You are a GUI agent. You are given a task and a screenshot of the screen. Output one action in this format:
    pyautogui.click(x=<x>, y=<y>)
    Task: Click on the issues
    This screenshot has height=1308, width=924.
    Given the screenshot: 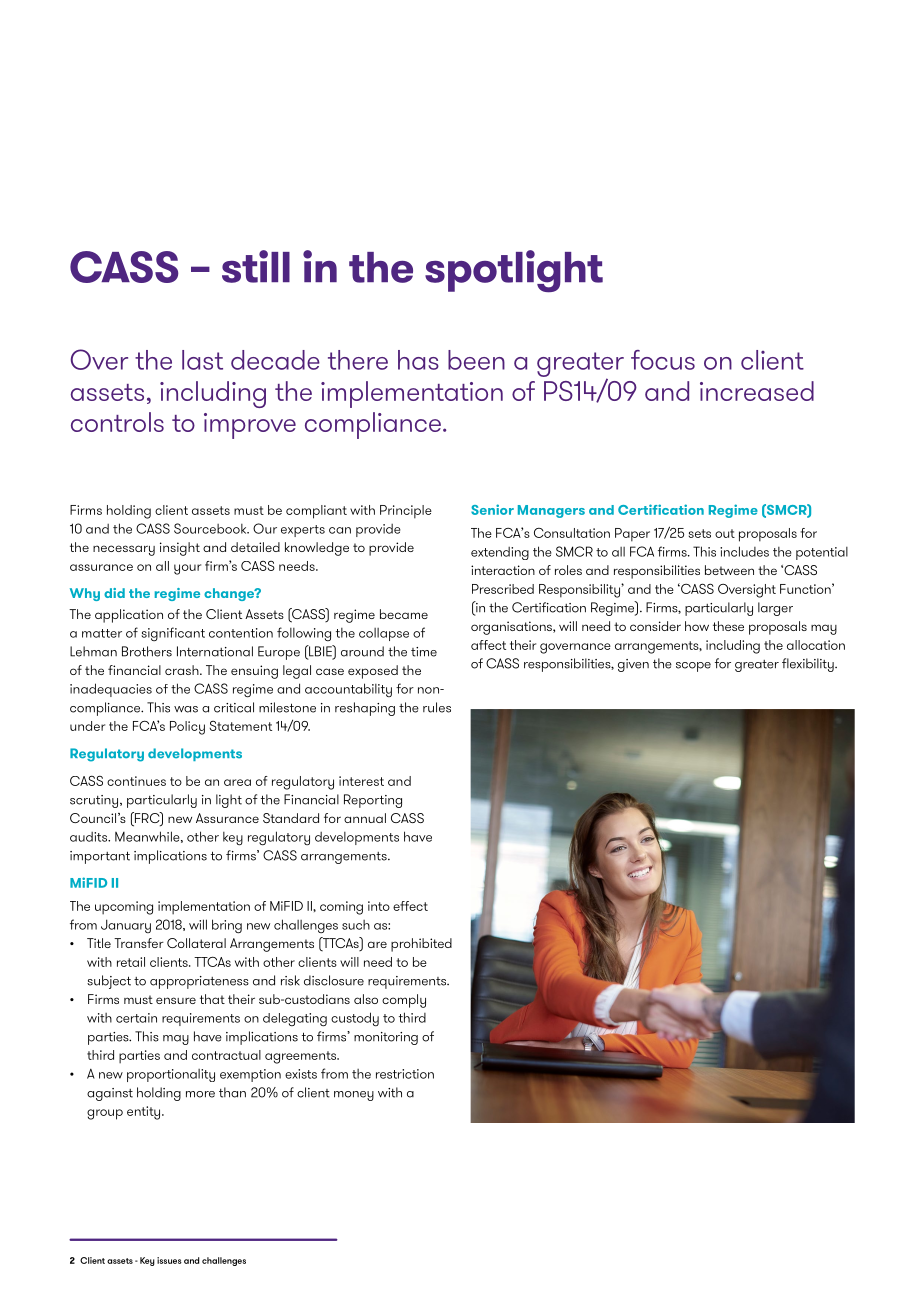 What is the action you would take?
    pyautogui.click(x=169, y=1260)
